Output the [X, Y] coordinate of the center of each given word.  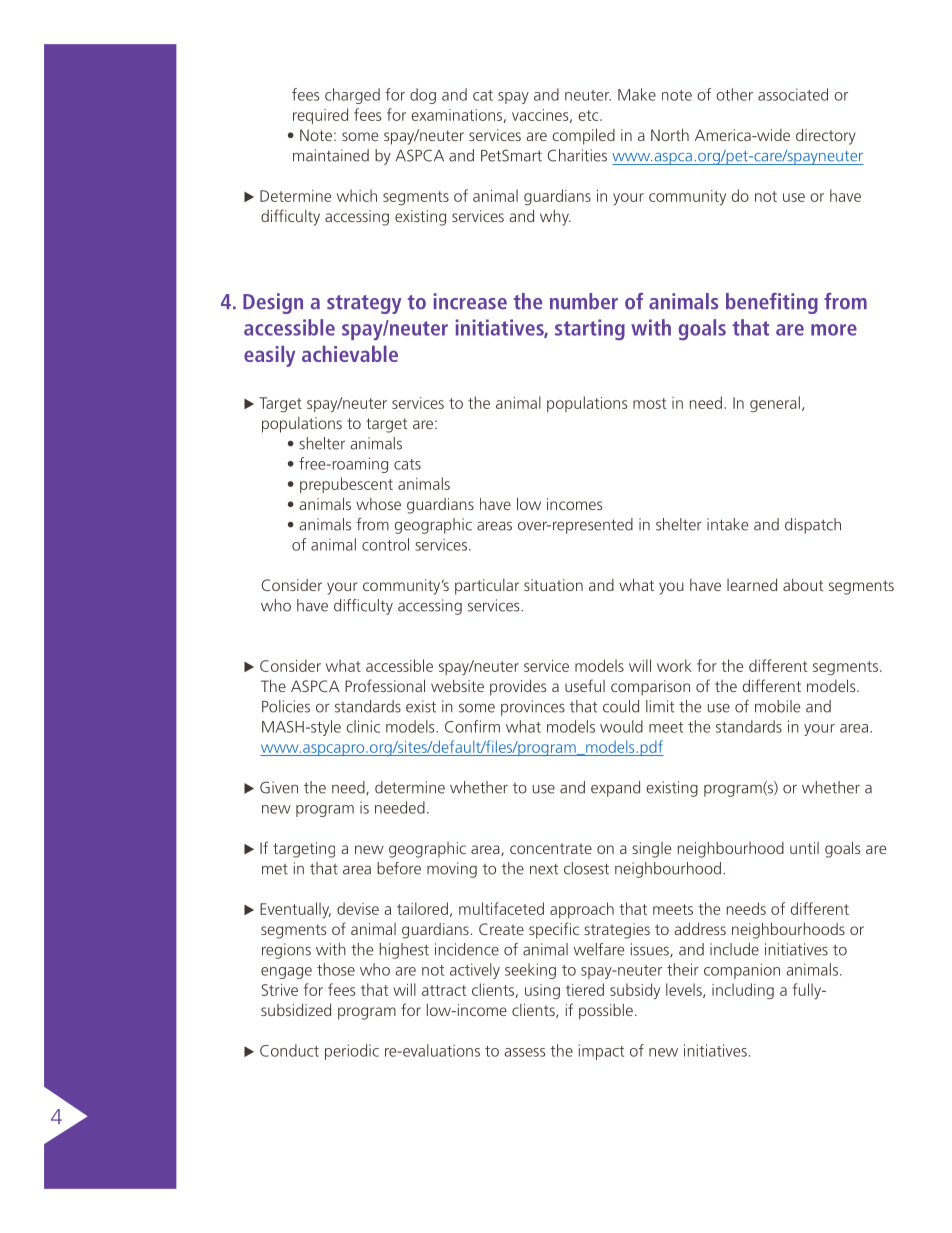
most [650, 403]
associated [793, 94]
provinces [533, 708]
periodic [352, 1052]
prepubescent [346, 485]
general [775, 404]
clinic [363, 726]
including [743, 991]
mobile [777, 706]
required [320, 116]
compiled [583, 136]
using [542, 991]
